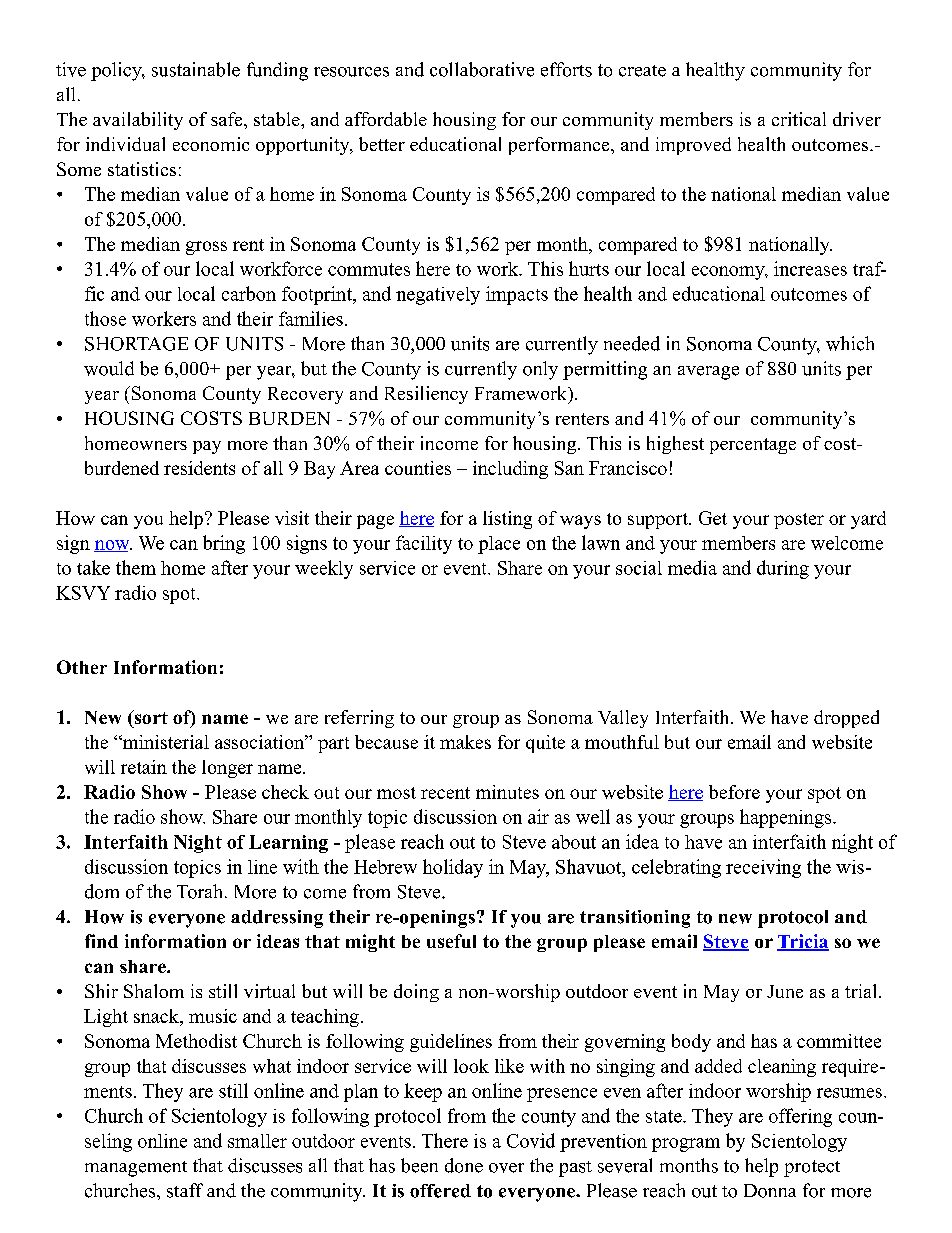 The width and height of the image is (952, 1233). What do you see at coordinates (783, 569) in the image?
I see `during` at bounding box center [783, 569].
